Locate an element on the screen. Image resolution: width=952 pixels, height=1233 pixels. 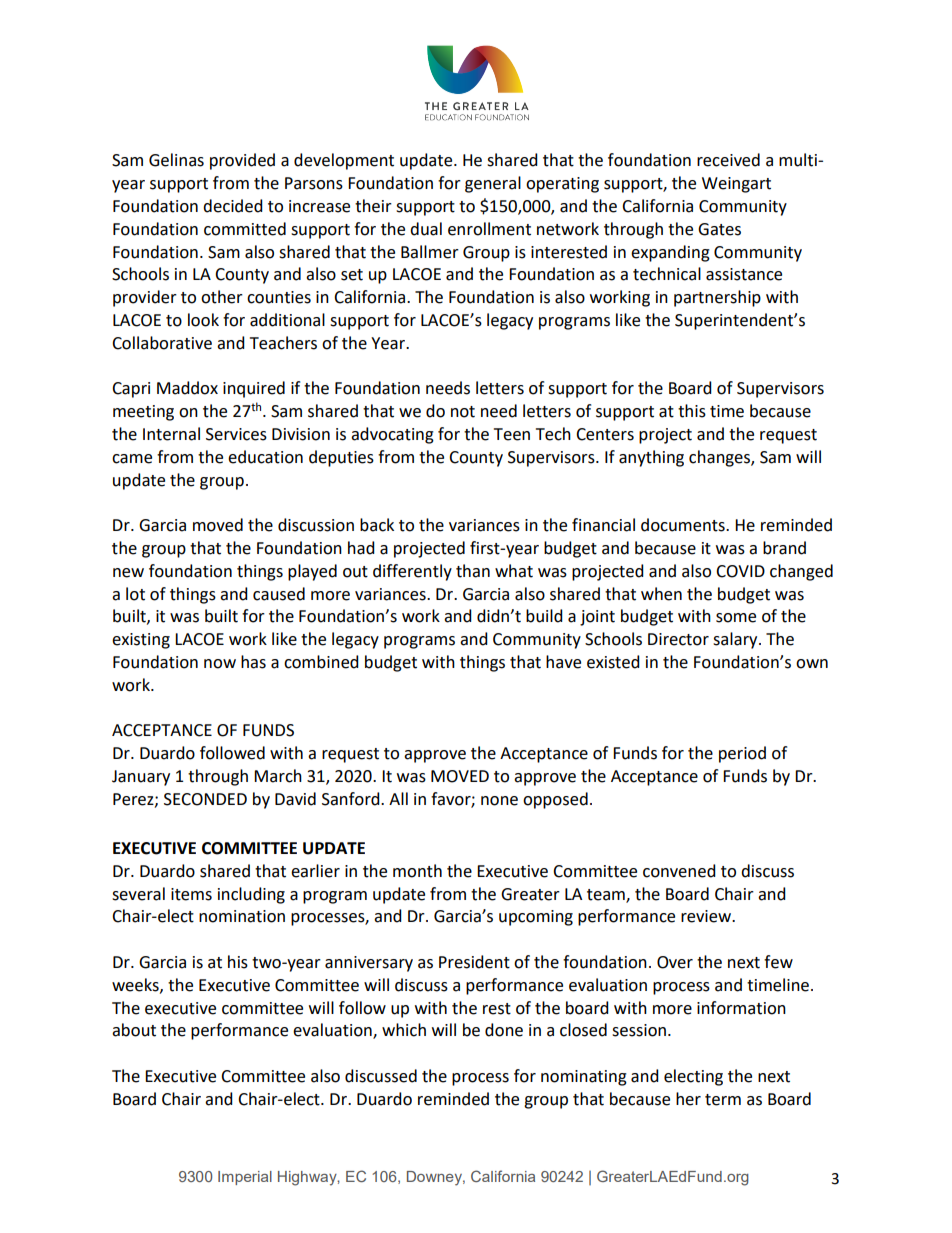
received is located at coordinates (728, 160).
